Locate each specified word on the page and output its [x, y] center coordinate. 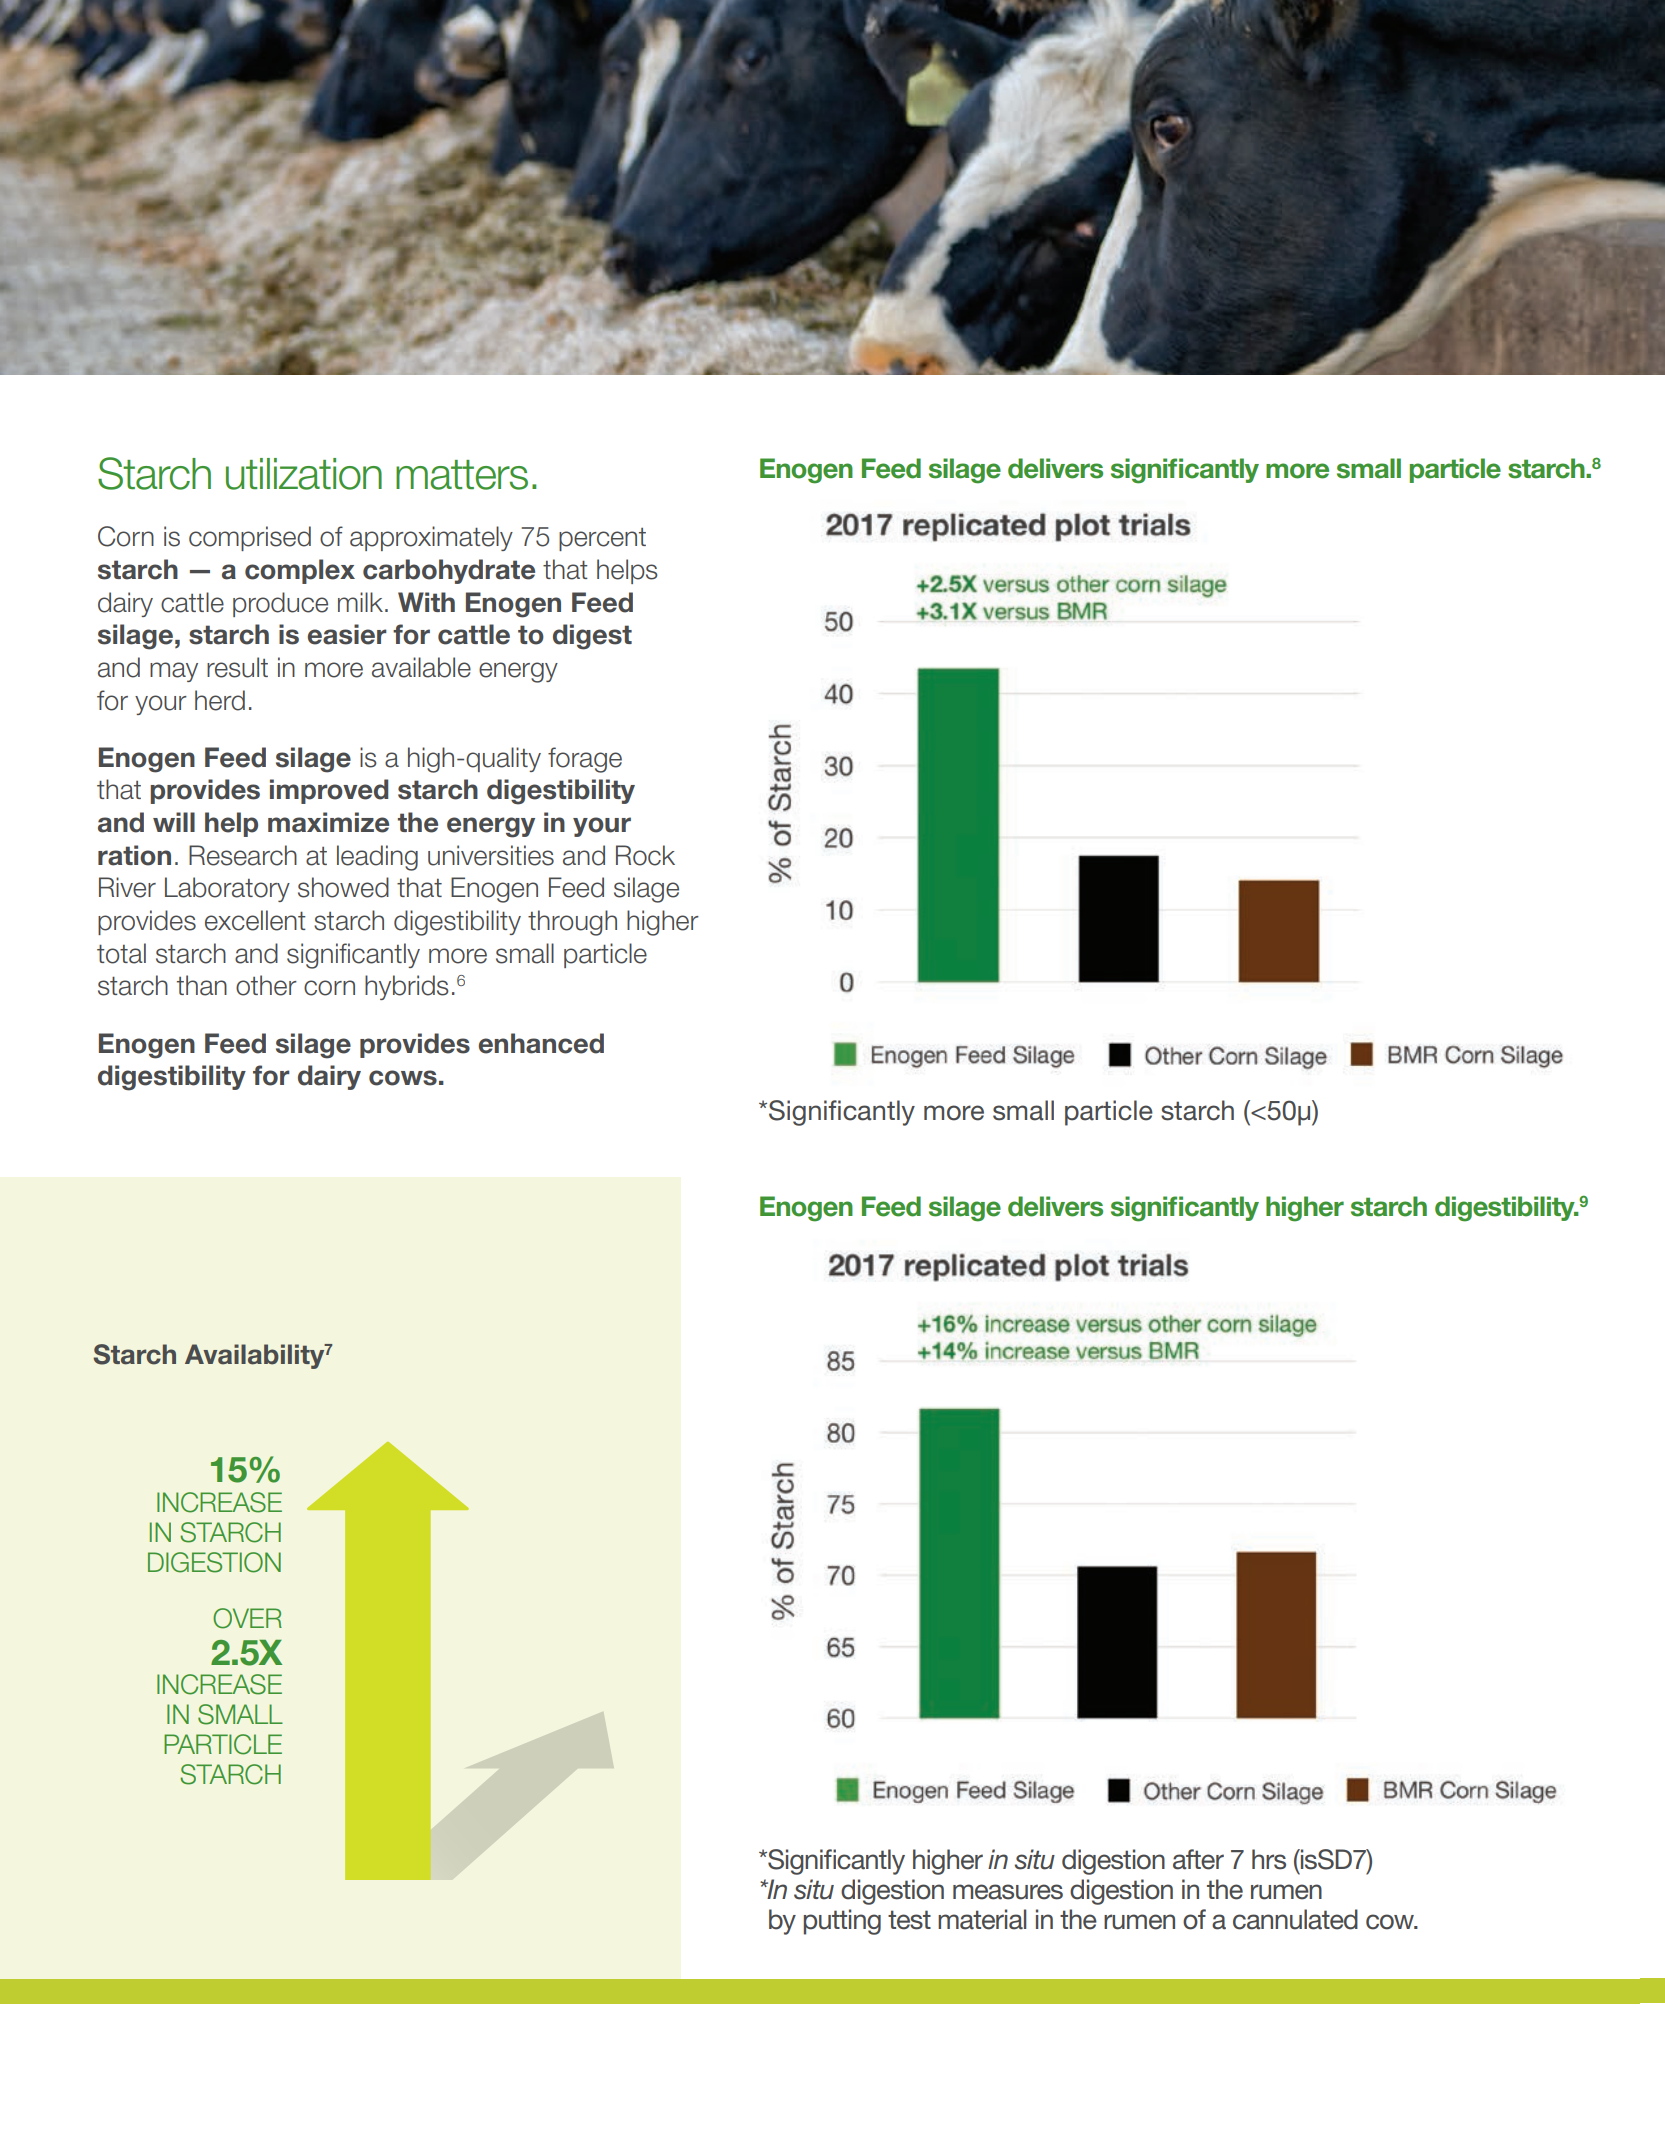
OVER [247, 1618]
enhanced [541, 1043]
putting [842, 1922]
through [572, 923]
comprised [250, 538]
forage [585, 760]
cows [403, 1078]
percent [602, 539]
